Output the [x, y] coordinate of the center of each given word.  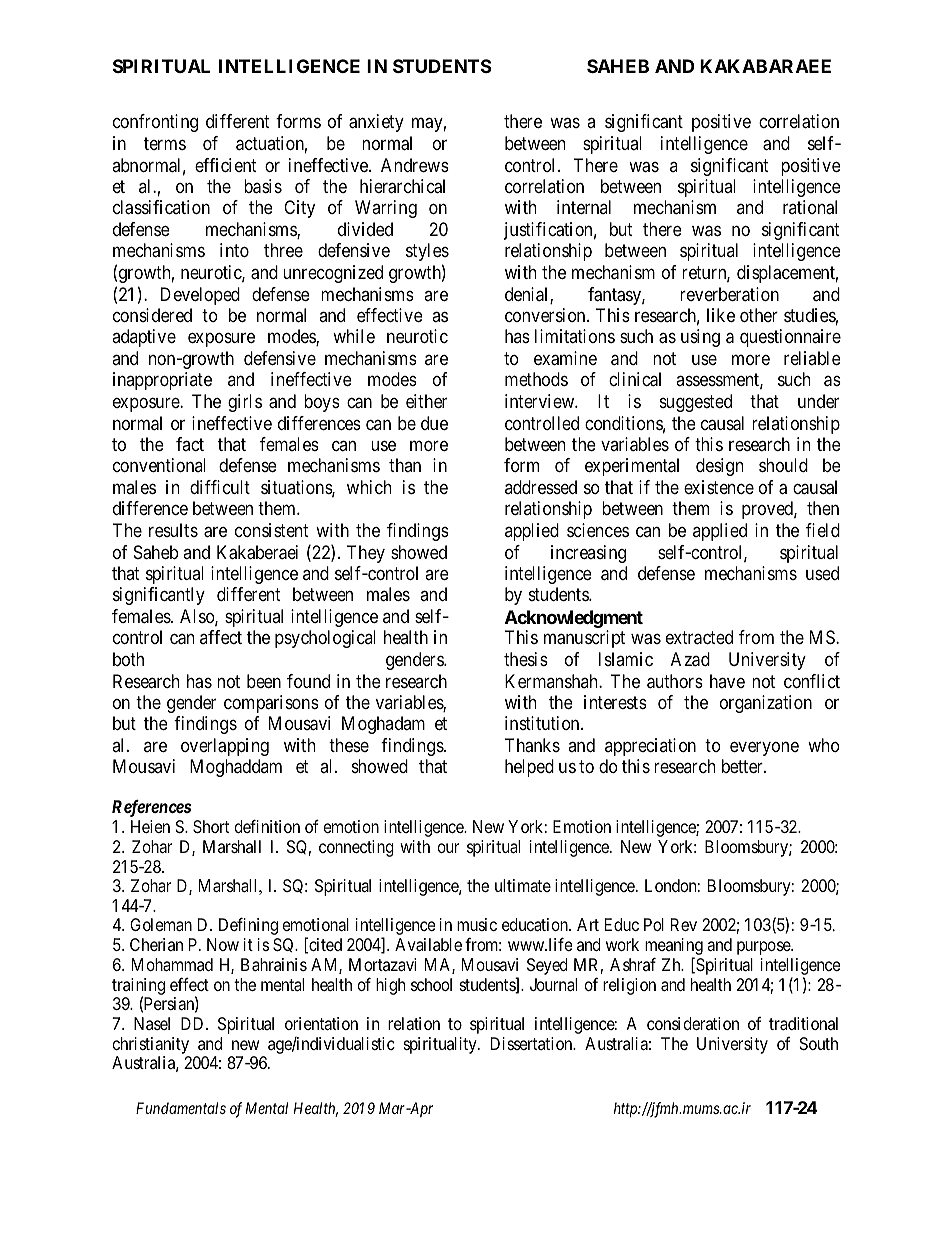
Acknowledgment [574, 619]
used [822, 573]
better [743, 766]
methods [536, 379]
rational [810, 207]
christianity [151, 1045]
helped [529, 768]
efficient [225, 165]
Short [211, 826]
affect [221, 637]
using [700, 338]
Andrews [415, 165]
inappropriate [162, 381]
